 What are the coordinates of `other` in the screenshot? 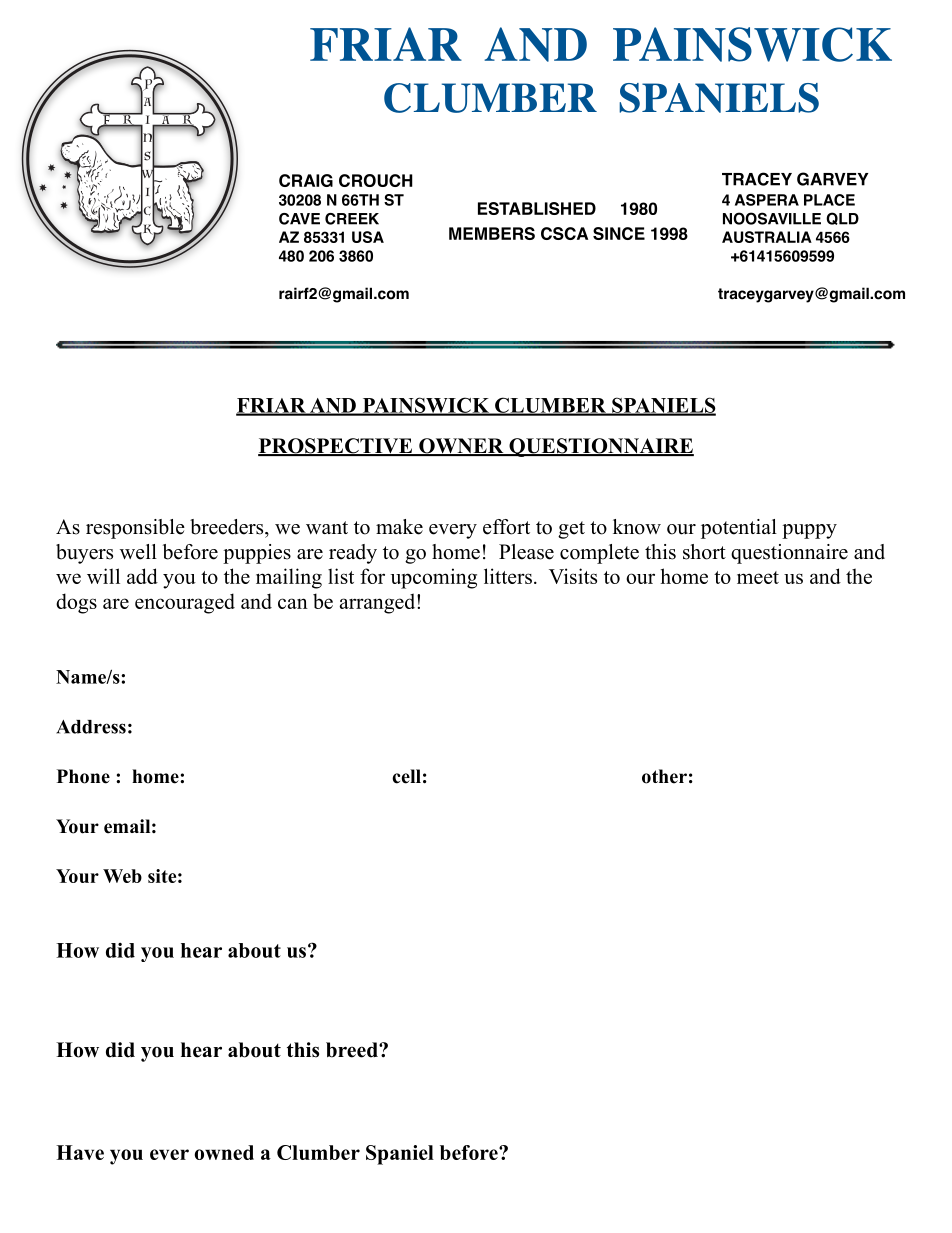 It's located at (664, 776).
